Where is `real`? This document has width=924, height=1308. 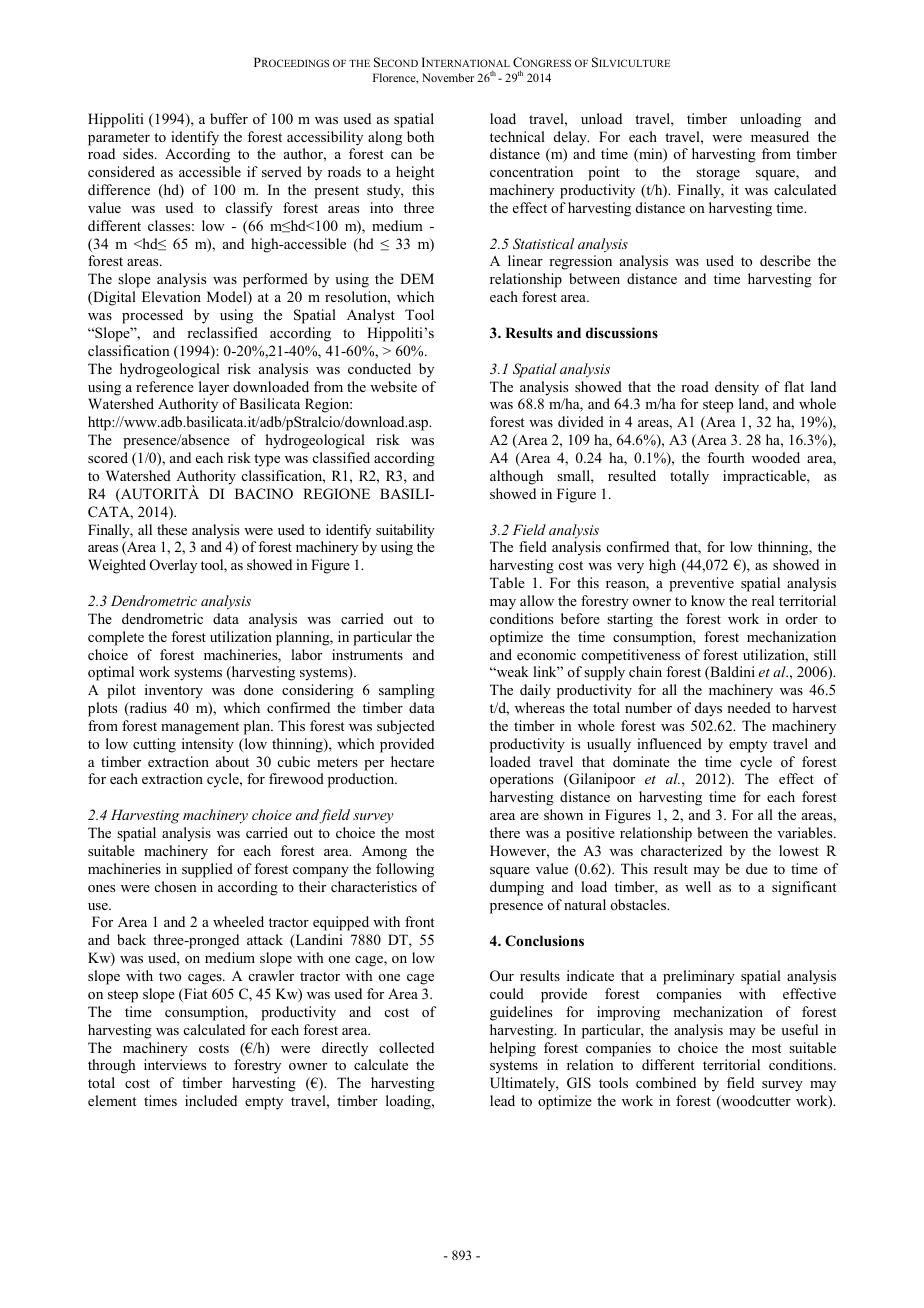 real is located at coordinates (763, 600).
